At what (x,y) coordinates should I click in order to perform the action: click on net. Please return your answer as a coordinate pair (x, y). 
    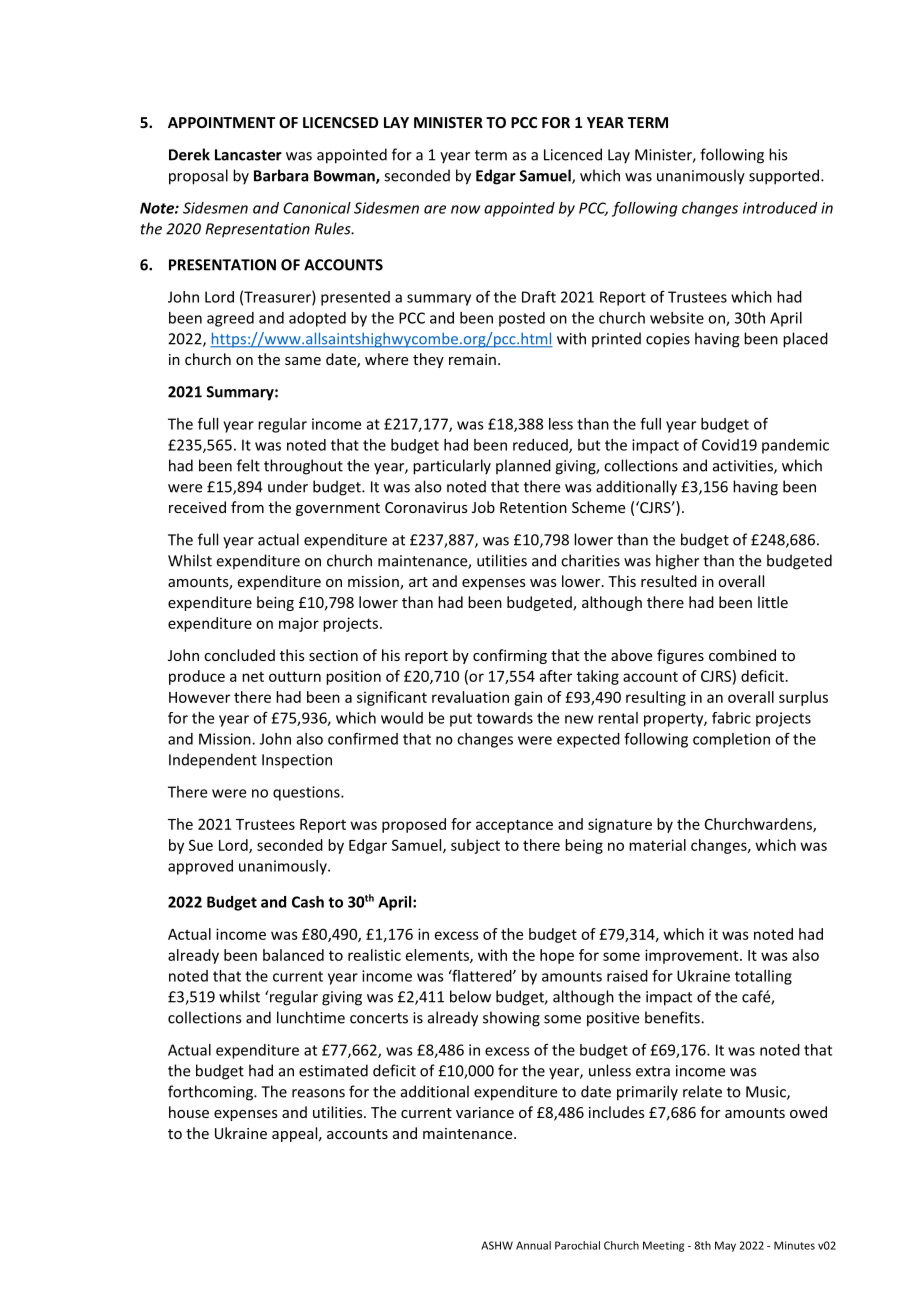
    Looking at the image, I should click on (253, 677).
